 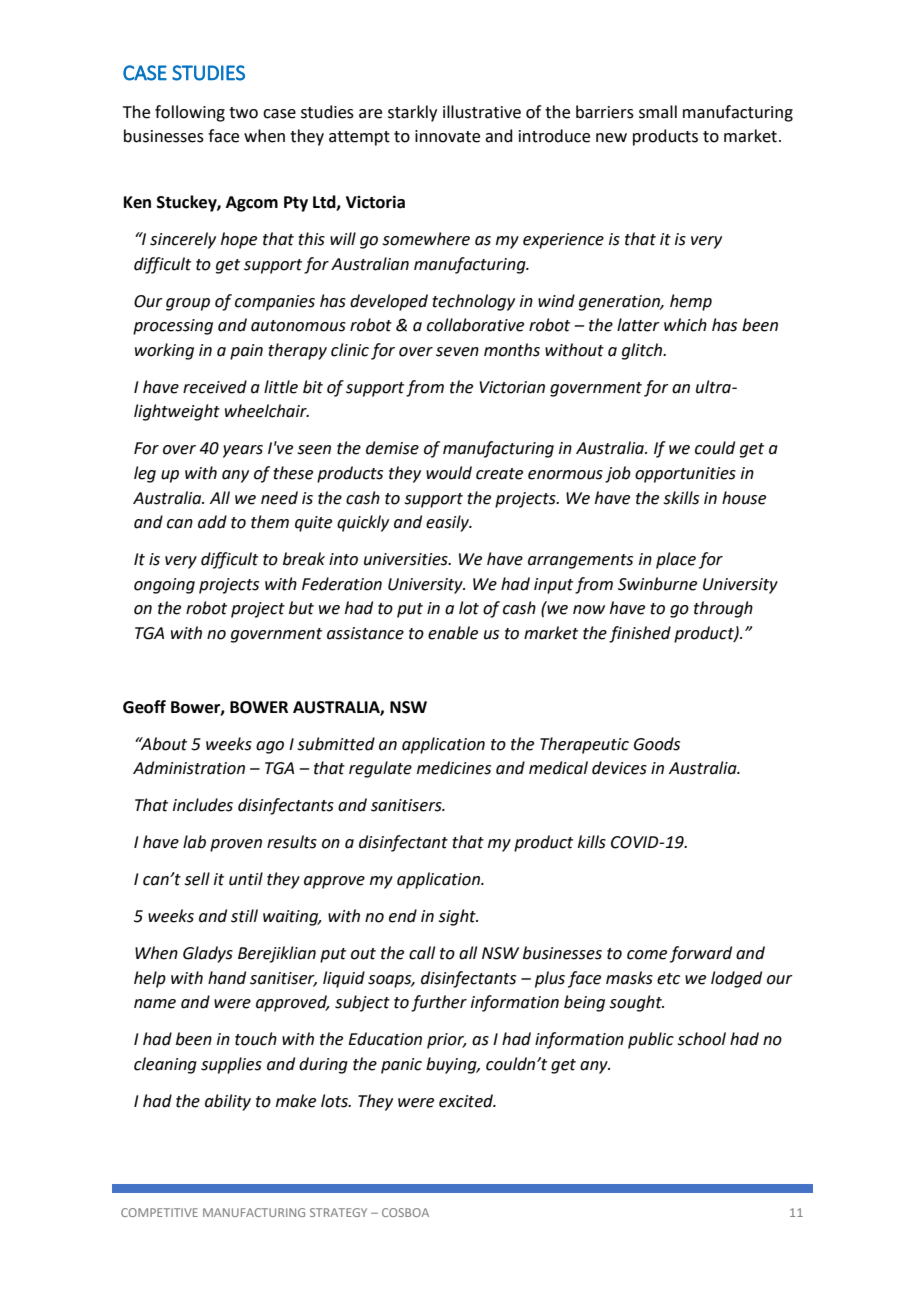 What do you see at coordinates (658, 112) in the screenshot?
I see `small` at bounding box center [658, 112].
